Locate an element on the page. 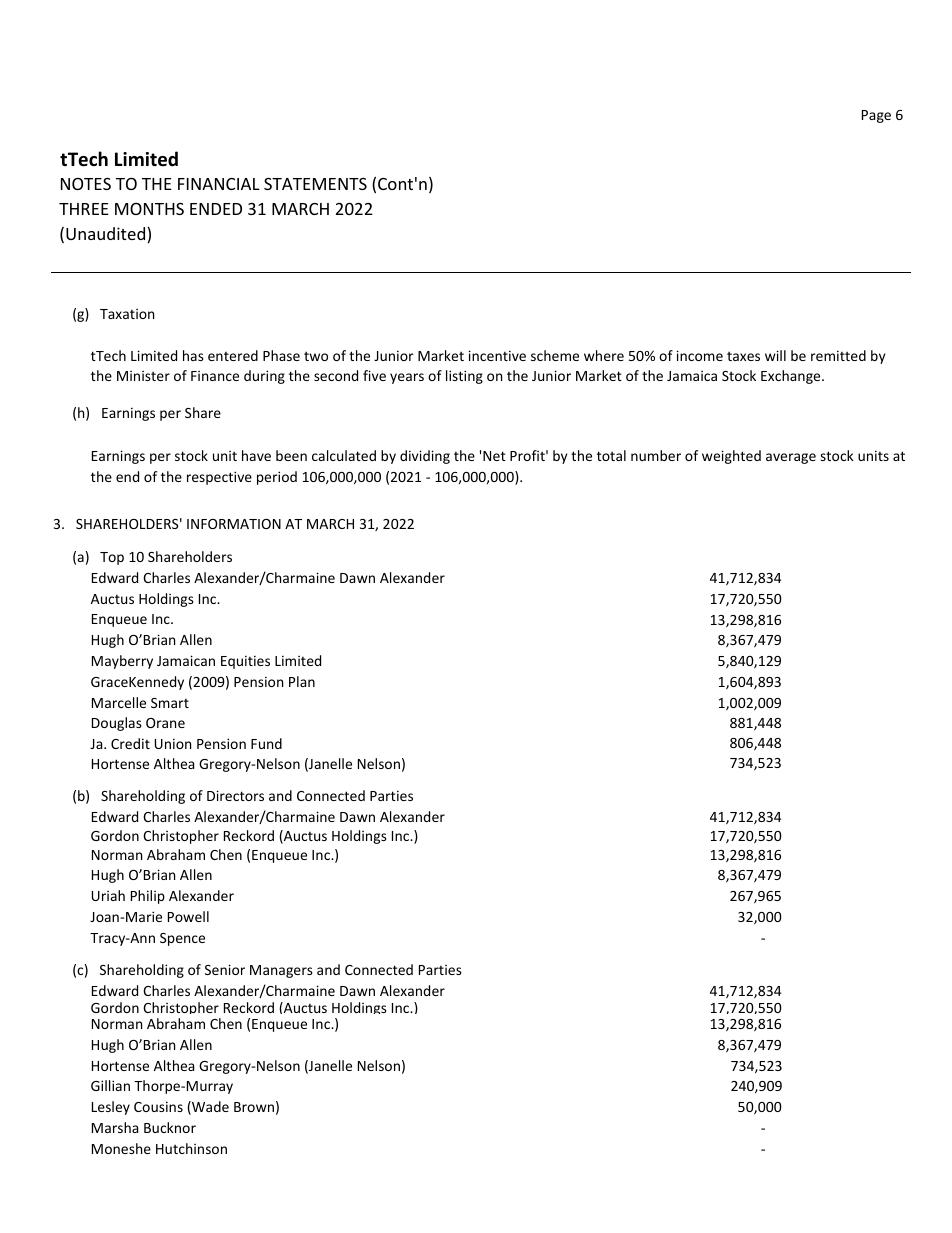  INFORMATION is located at coordinates (234, 524).
